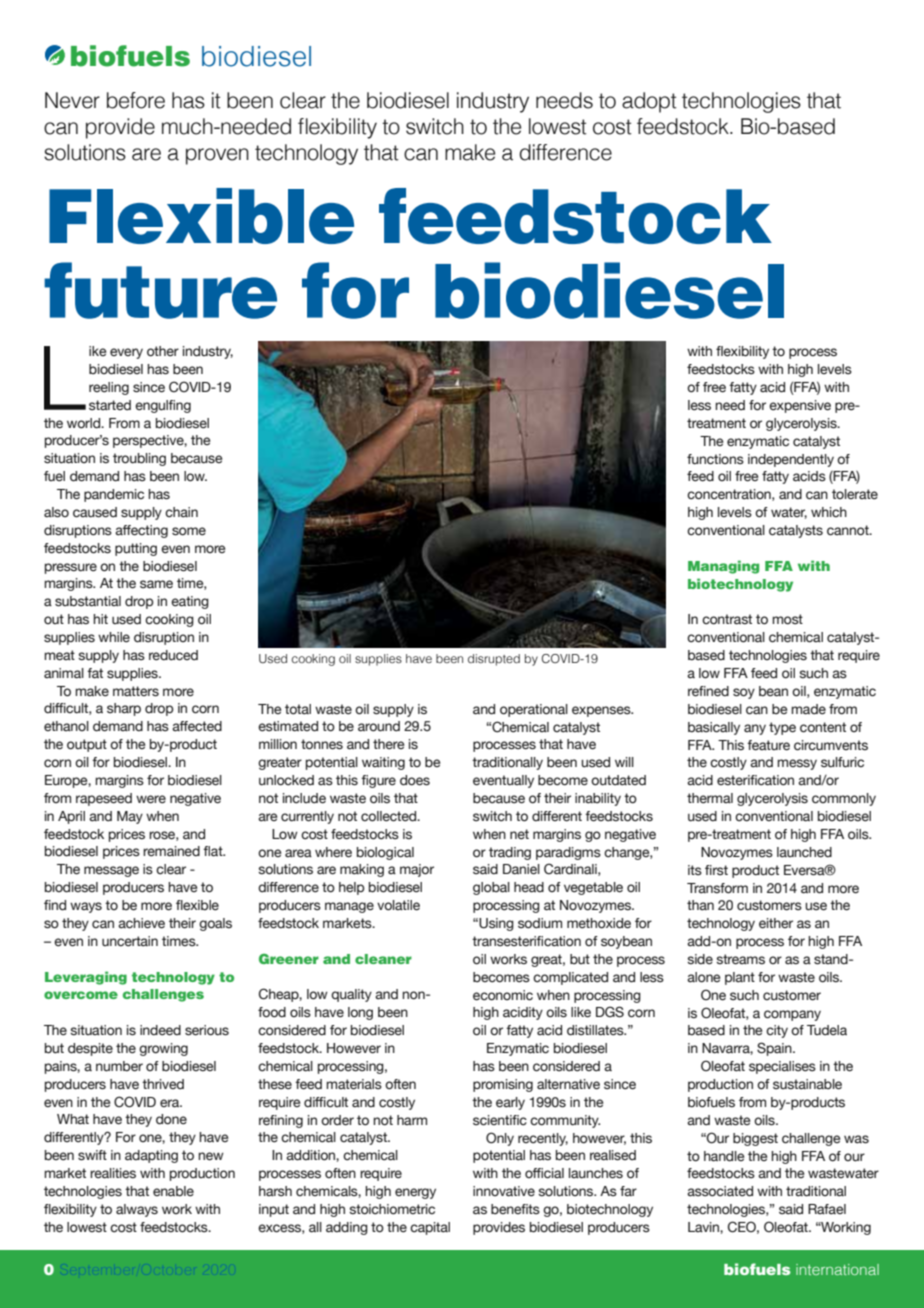  What do you see at coordinates (136, 100) in the screenshot?
I see `before` at bounding box center [136, 100].
